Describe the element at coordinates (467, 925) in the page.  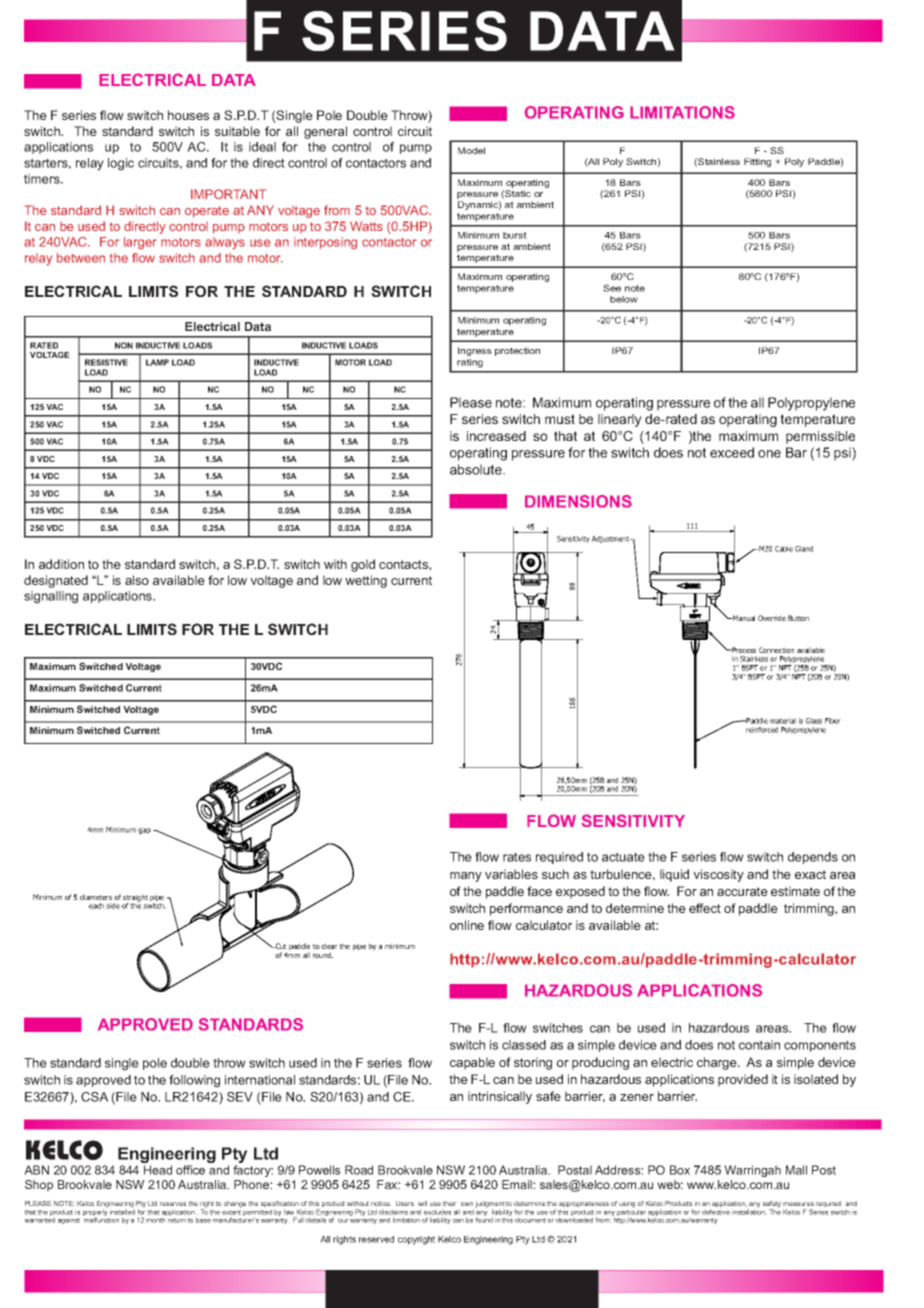
I see `online` at that location.
